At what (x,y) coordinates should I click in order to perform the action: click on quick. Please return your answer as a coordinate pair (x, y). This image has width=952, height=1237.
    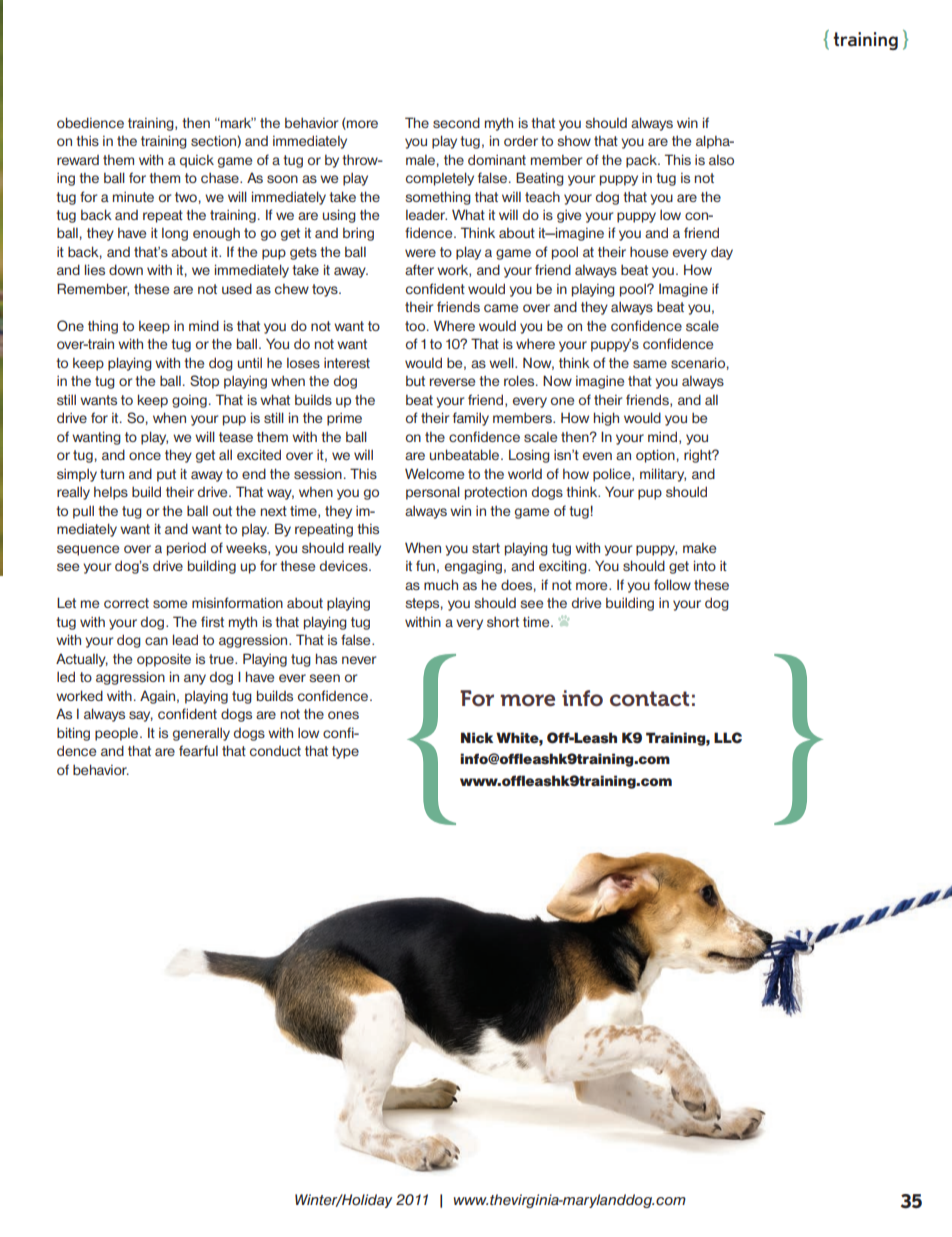
    Looking at the image, I should click on (197, 161).
